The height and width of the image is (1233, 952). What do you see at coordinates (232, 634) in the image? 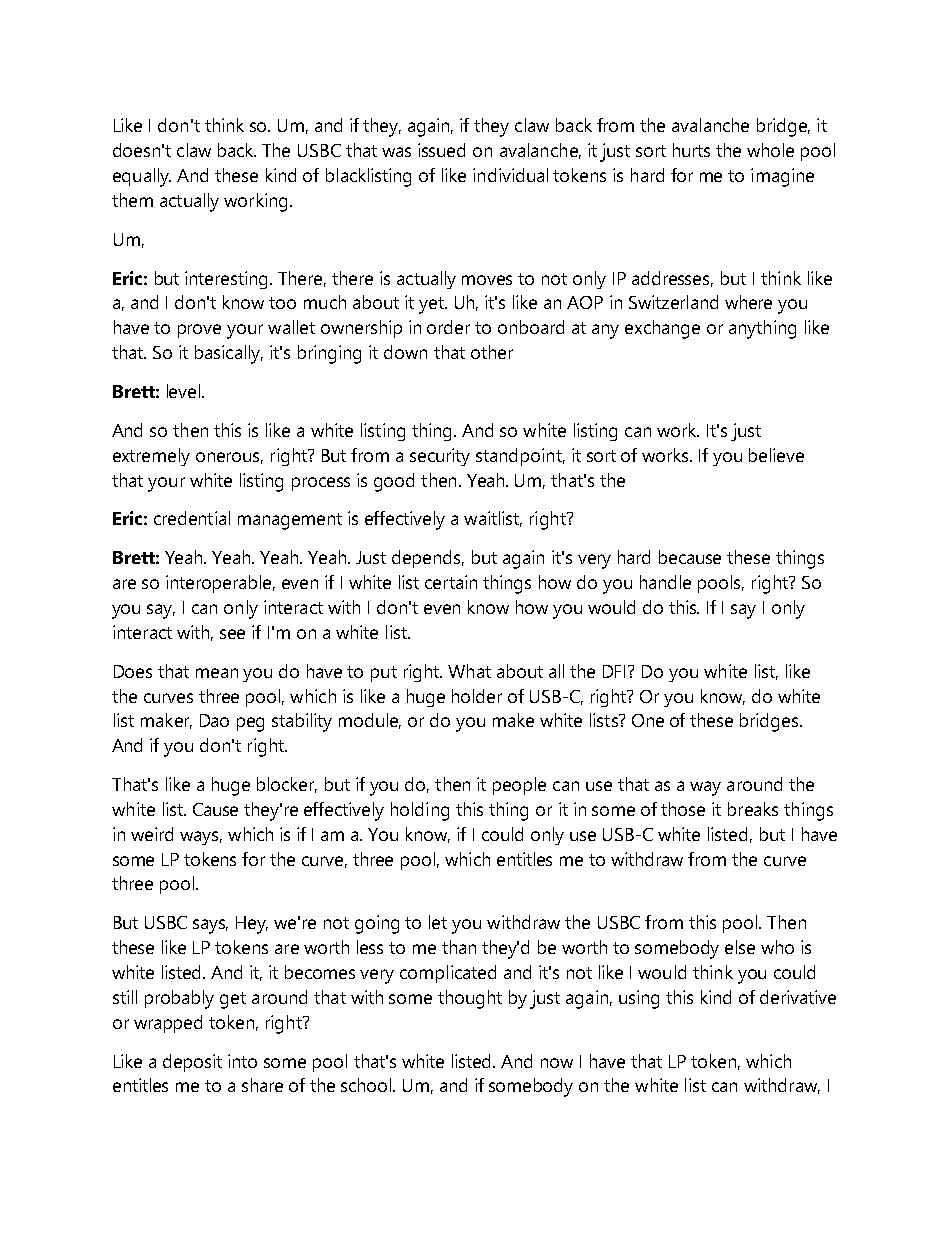
I see `see` at bounding box center [232, 634].
